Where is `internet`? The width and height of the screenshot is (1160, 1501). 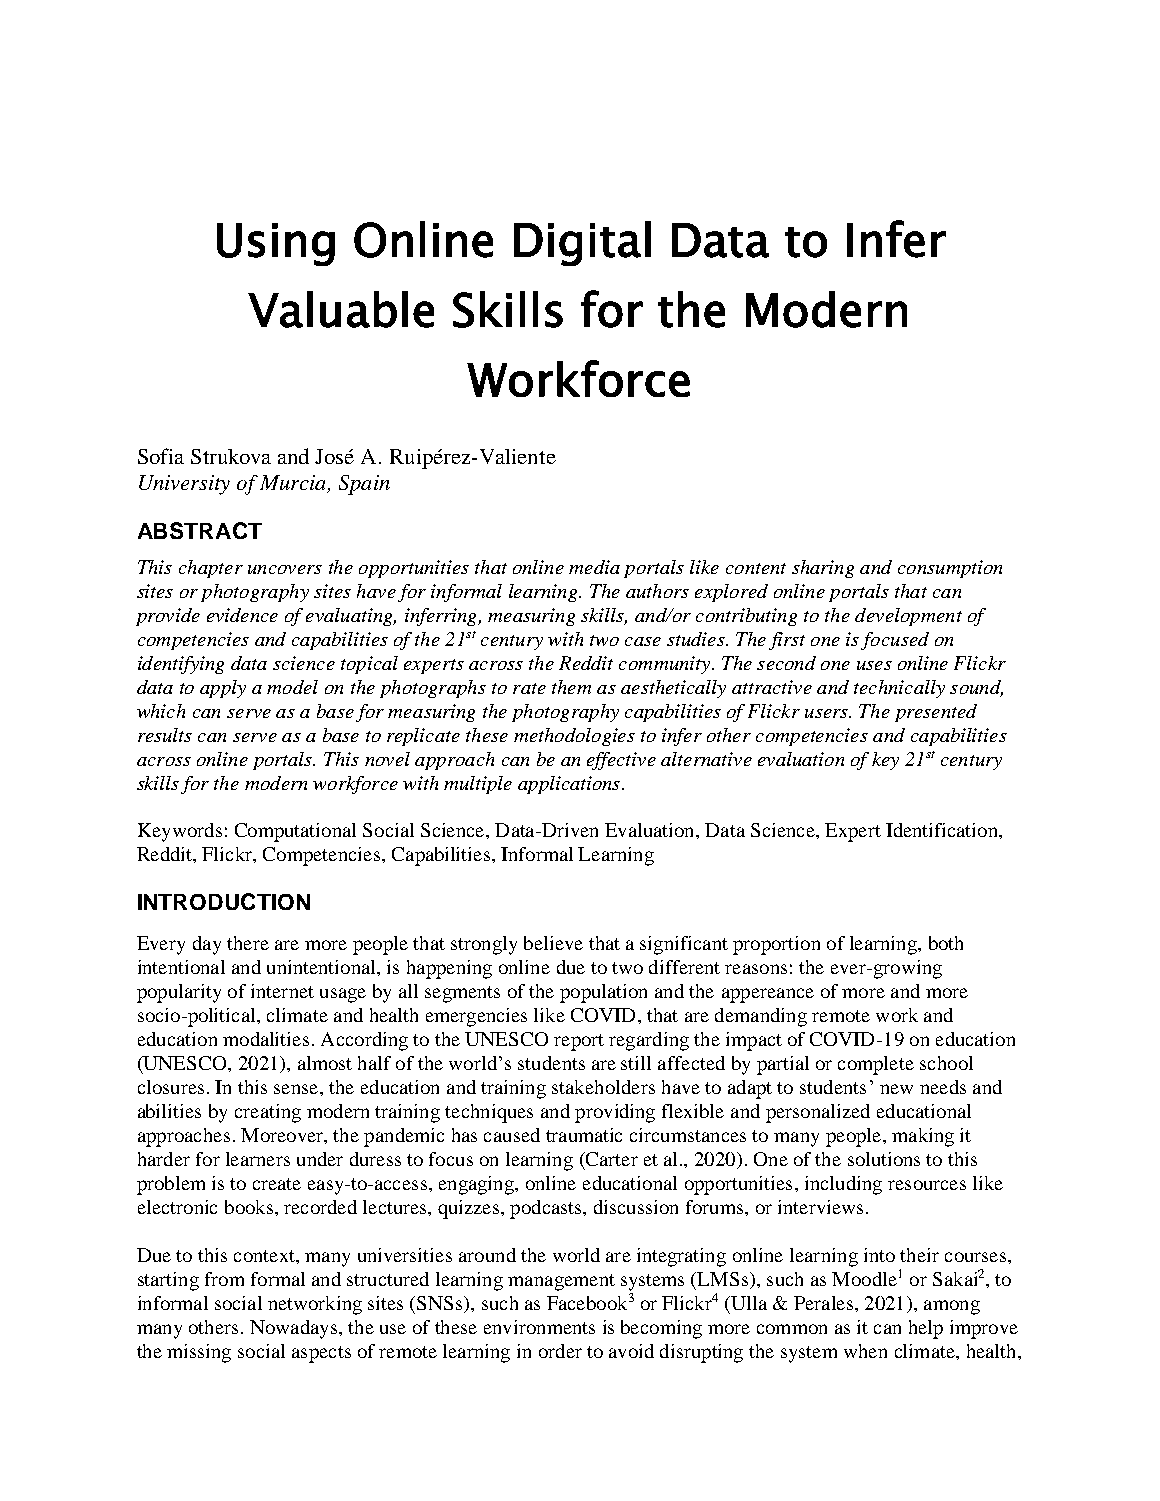
internet is located at coordinates (282, 991).
